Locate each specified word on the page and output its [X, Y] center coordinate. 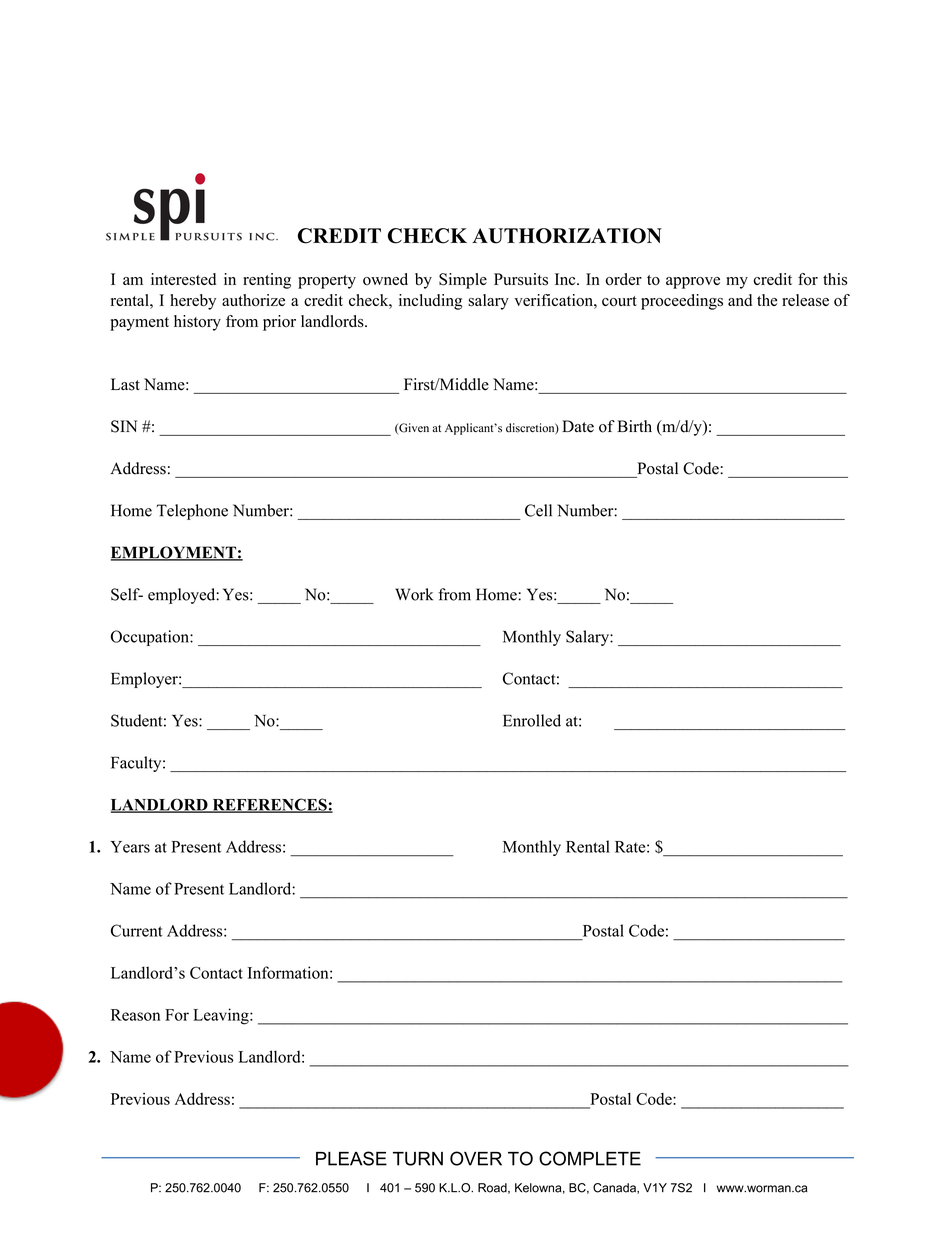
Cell [538, 510]
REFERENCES [269, 805]
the [767, 300]
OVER [476, 1158]
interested [183, 279]
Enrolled [532, 720]
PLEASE [351, 1158]
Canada [615, 1188]
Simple [463, 281]
